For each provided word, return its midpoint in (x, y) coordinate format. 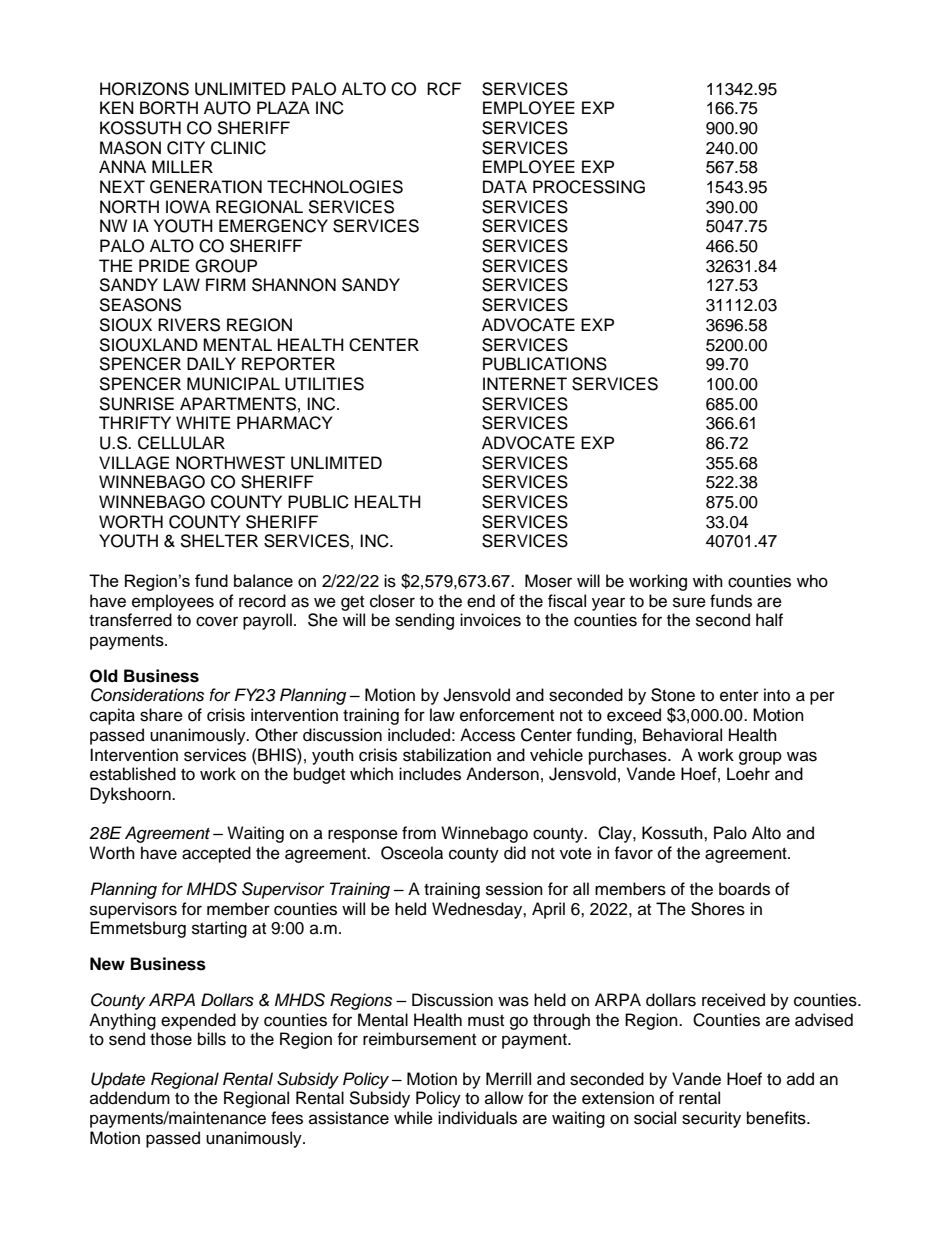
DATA (505, 186)
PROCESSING (589, 187)
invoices (490, 620)
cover (217, 621)
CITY (186, 148)
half (769, 620)
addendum (130, 1098)
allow (504, 1098)
